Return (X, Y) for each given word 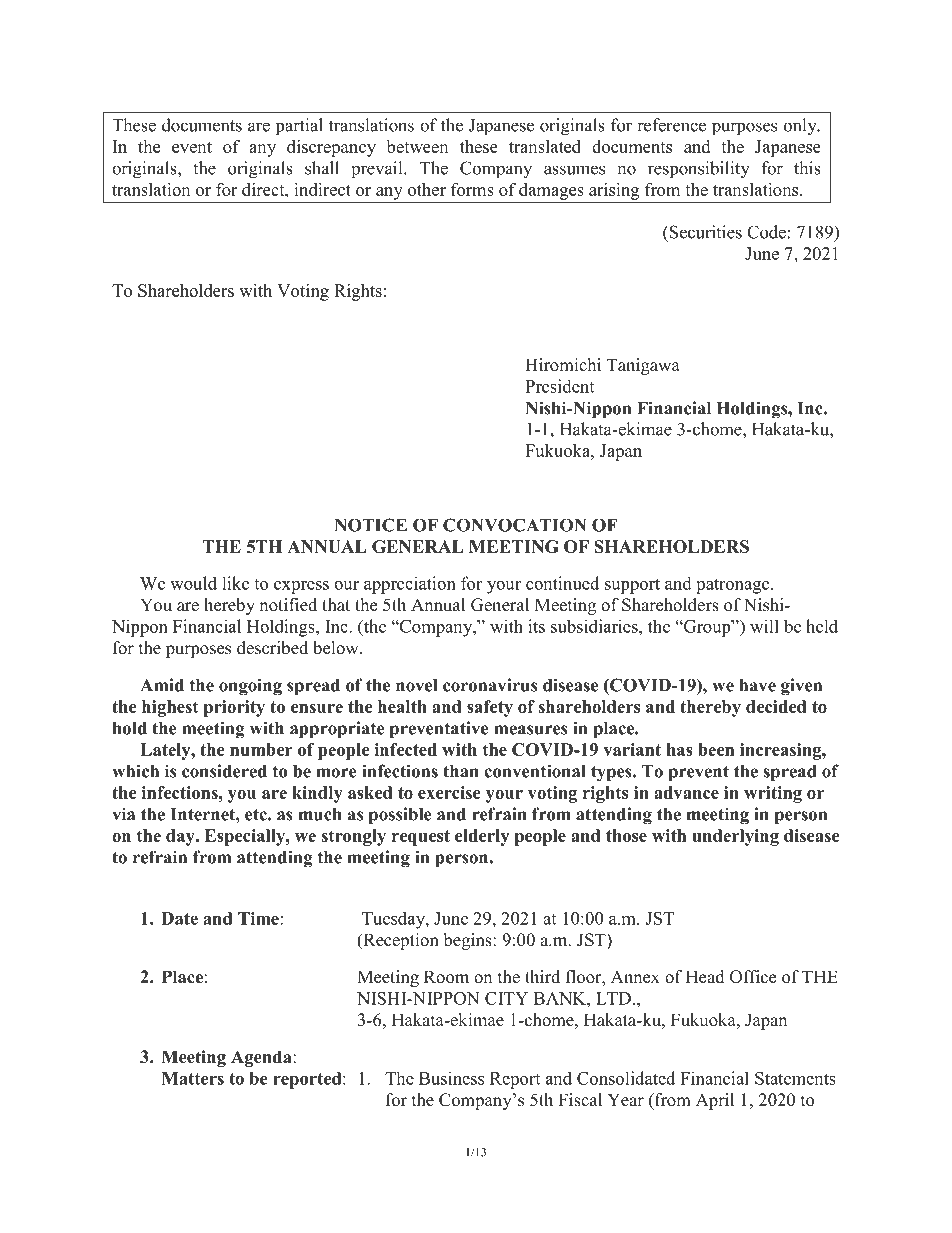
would (193, 583)
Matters (193, 1078)
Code (766, 232)
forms (472, 189)
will (764, 626)
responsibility (699, 170)
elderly (482, 837)
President (559, 386)
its (536, 626)
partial (299, 127)
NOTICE (370, 525)
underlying (735, 837)
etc (257, 815)
